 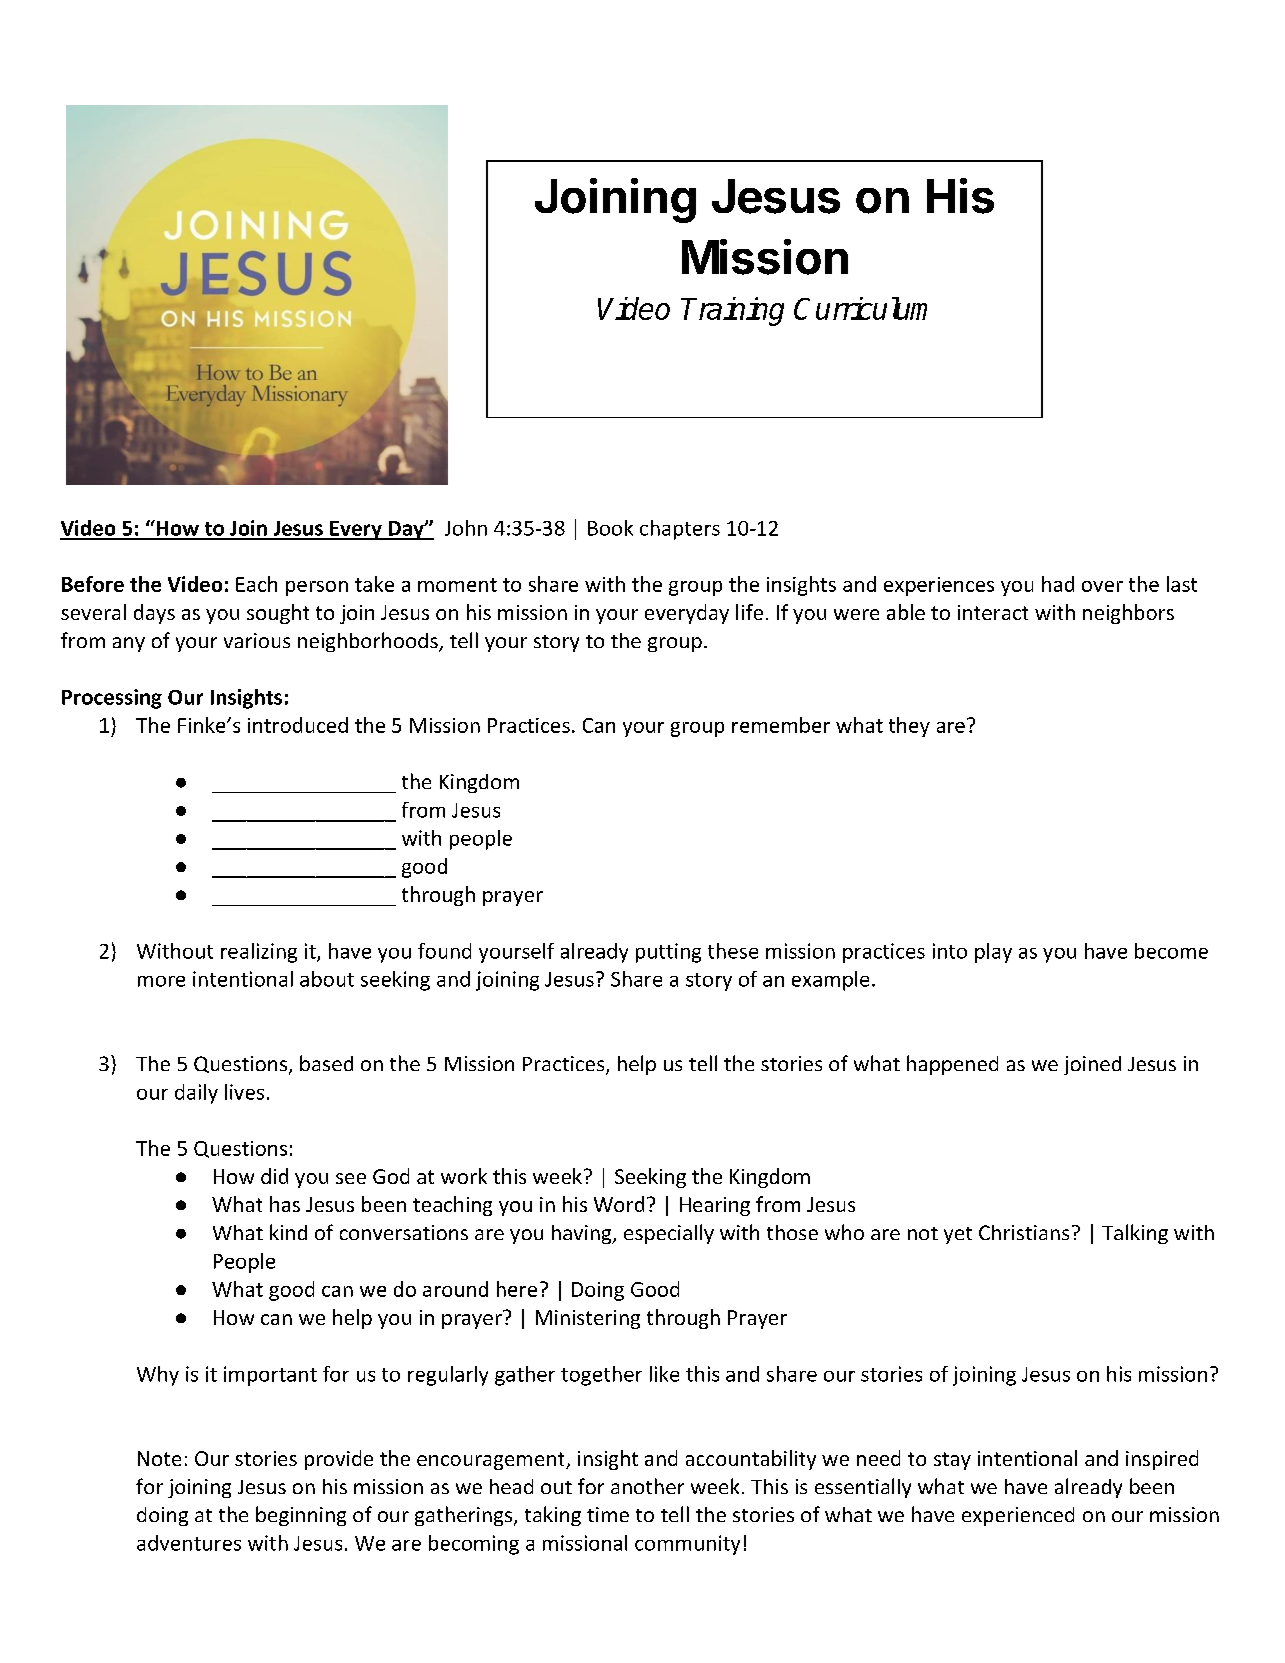 I want to click on various, so click(x=257, y=640).
